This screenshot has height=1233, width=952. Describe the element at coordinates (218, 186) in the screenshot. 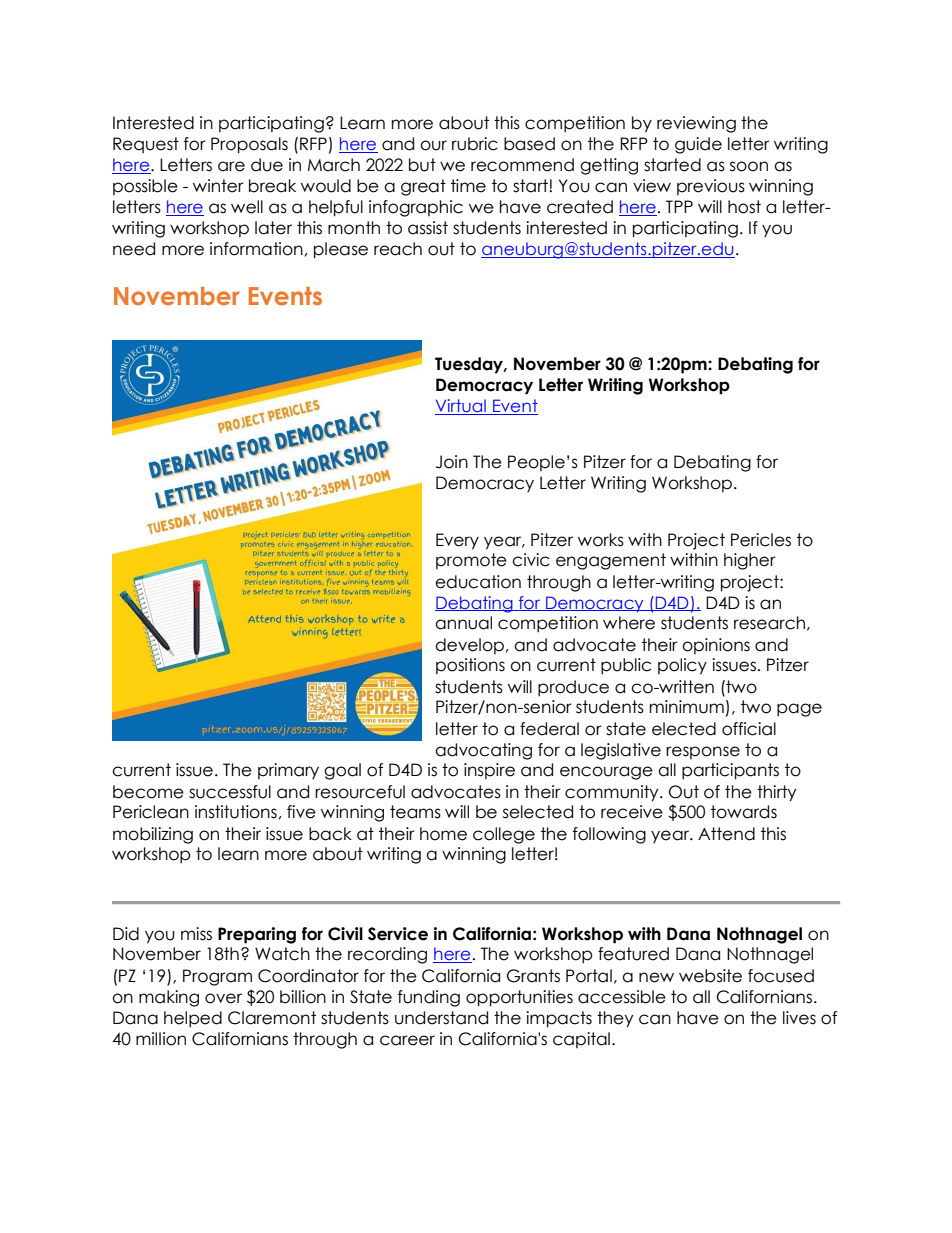

I see `winter` at that location.
